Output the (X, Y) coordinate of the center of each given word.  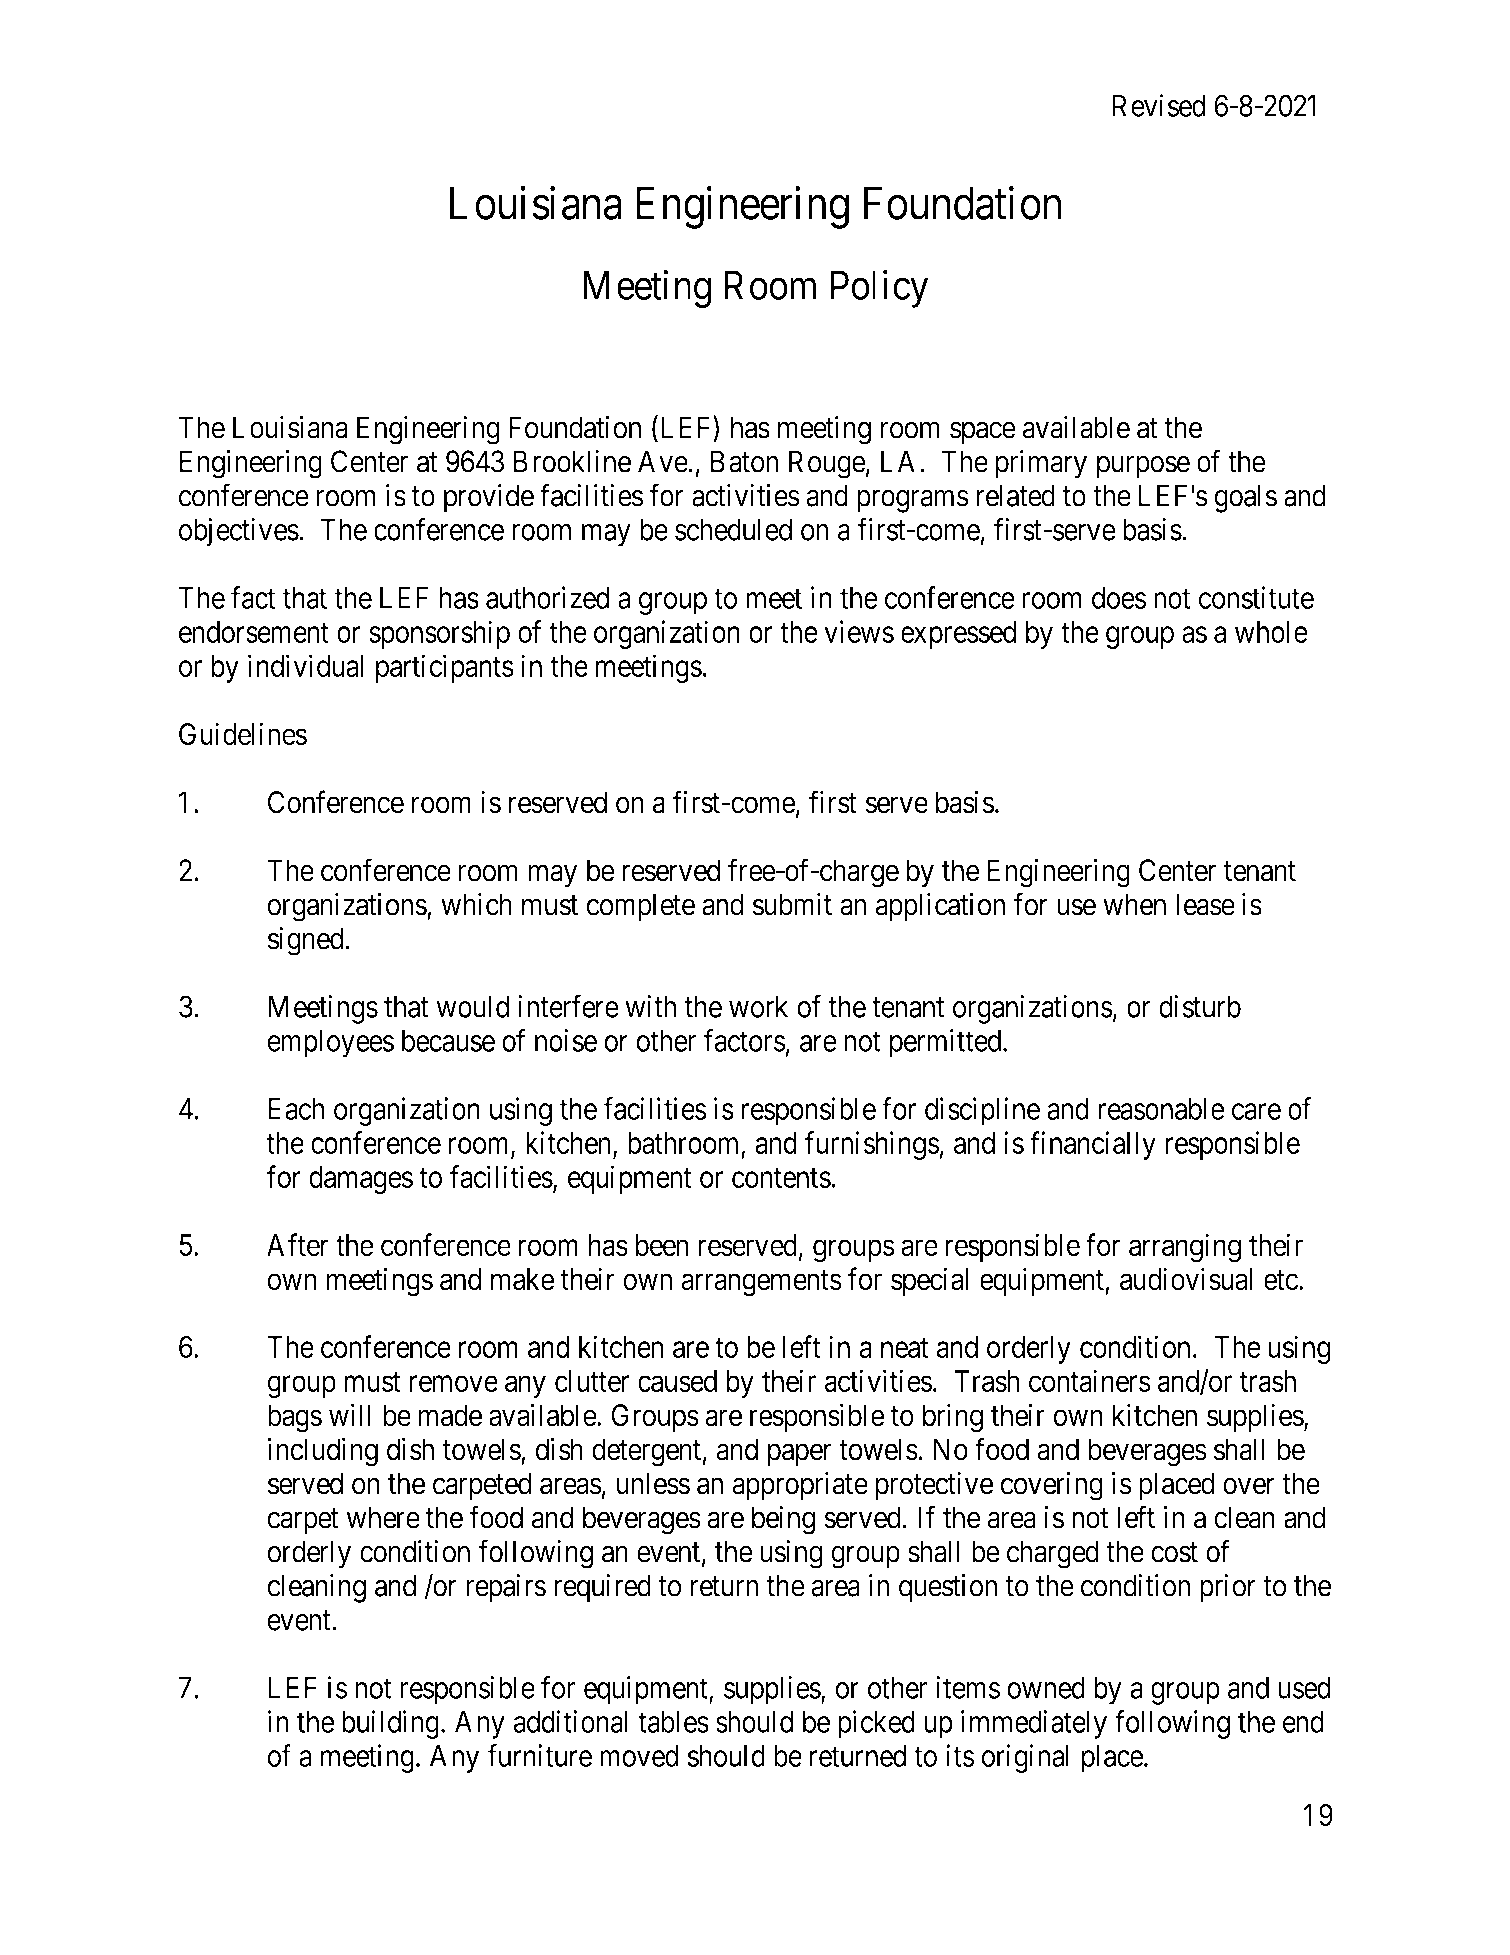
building (390, 1724)
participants (445, 668)
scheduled (733, 529)
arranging (1185, 1248)
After (298, 1244)
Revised (1159, 105)
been (662, 1245)
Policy (879, 289)
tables (673, 1722)
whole (1271, 632)
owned (1046, 1688)
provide (489, 498)
